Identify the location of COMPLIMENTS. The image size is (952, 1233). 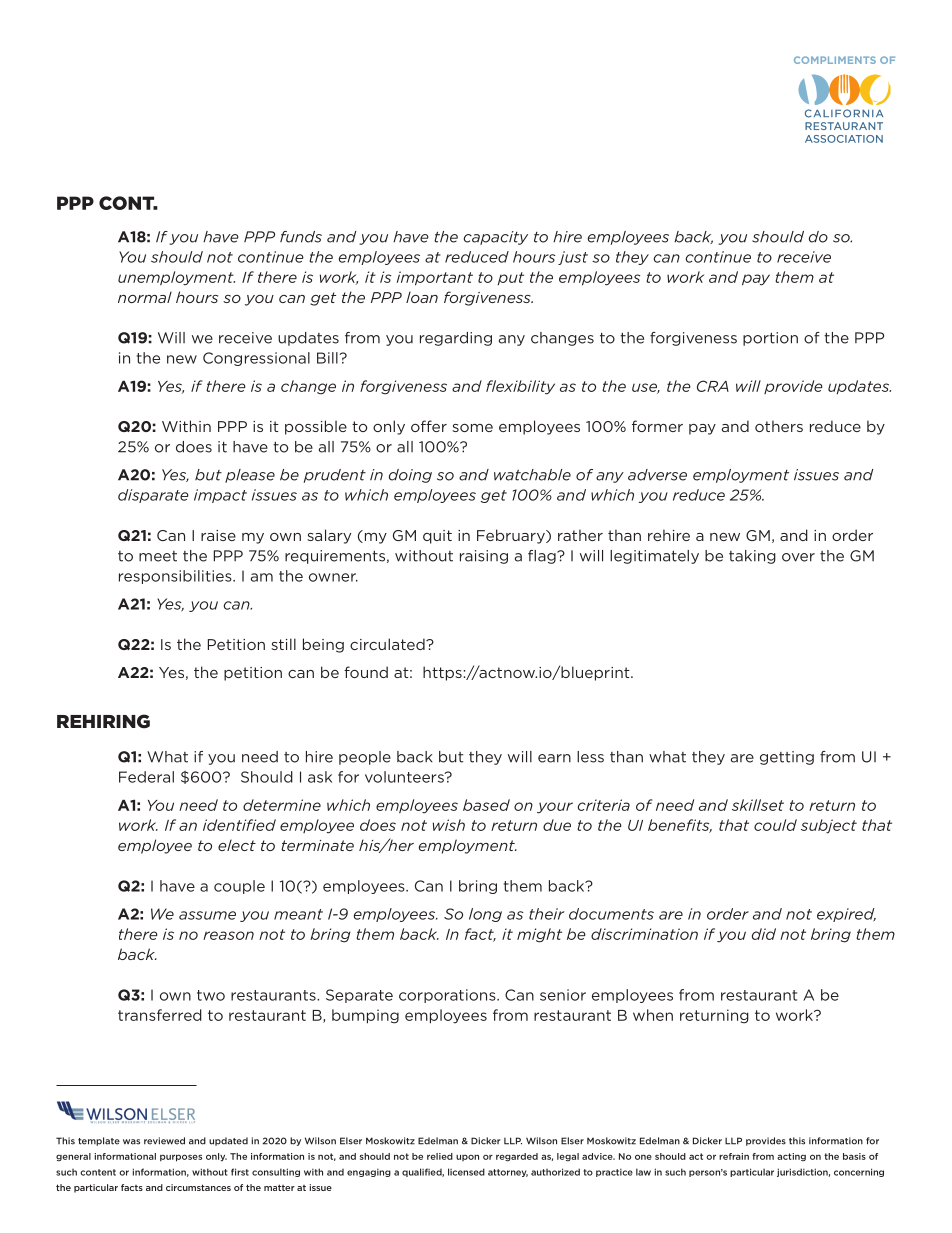
(835, 60).
